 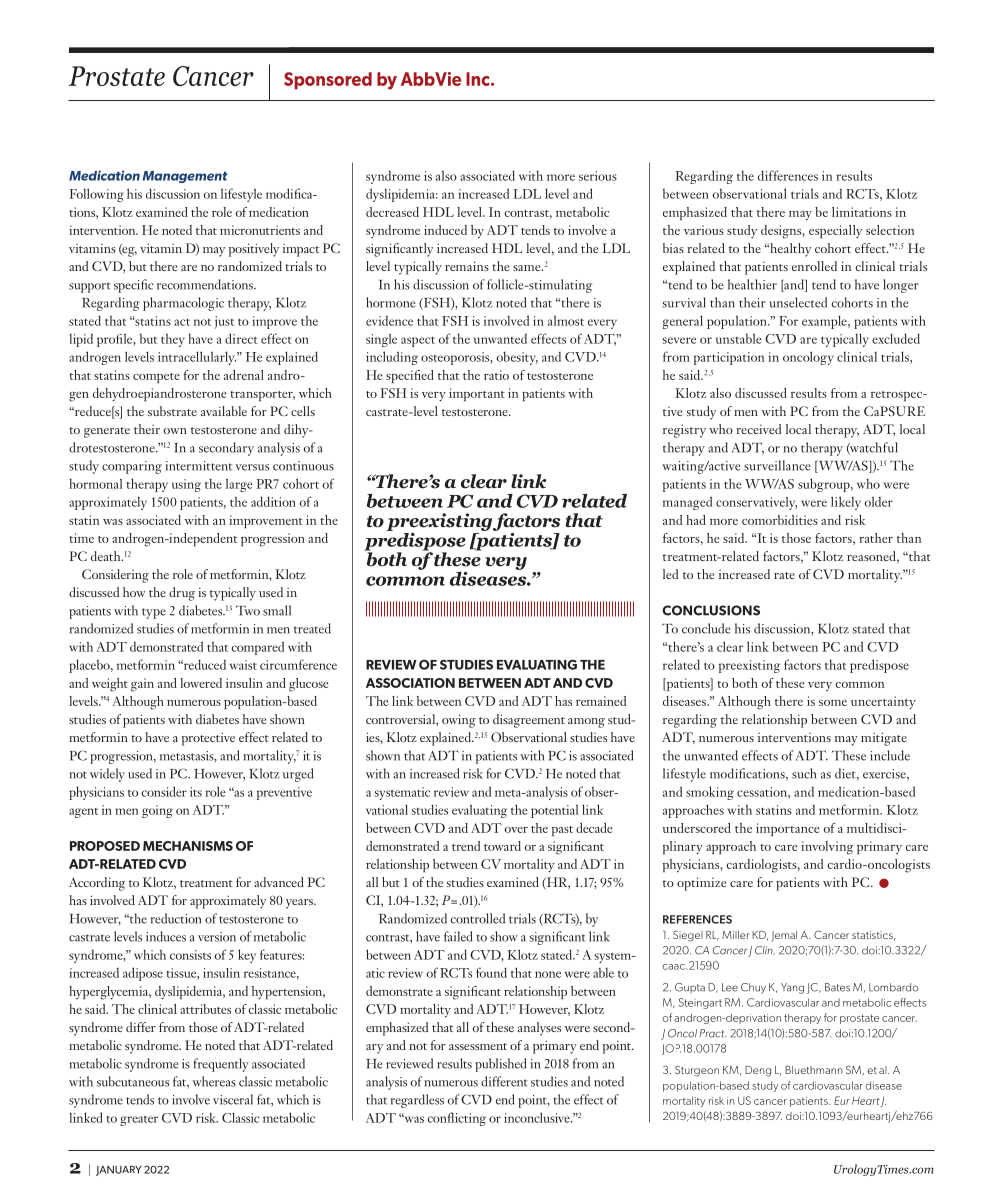 What do you see at coordinates (598, 176) in the screenshot?
I see `serious` at bounding box center [598, 176].
